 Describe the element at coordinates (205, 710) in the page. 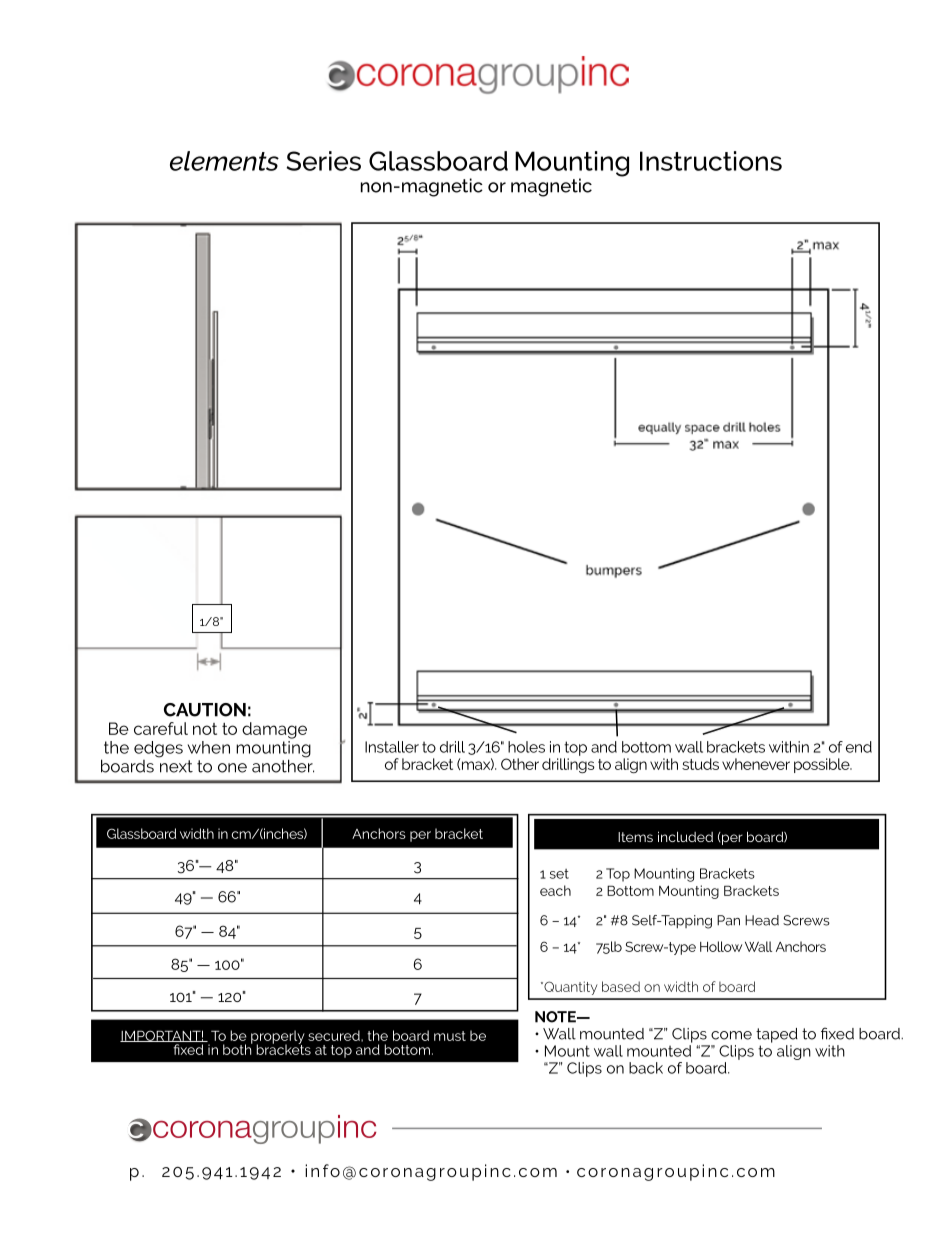

I see `CAUTION` at that location.
